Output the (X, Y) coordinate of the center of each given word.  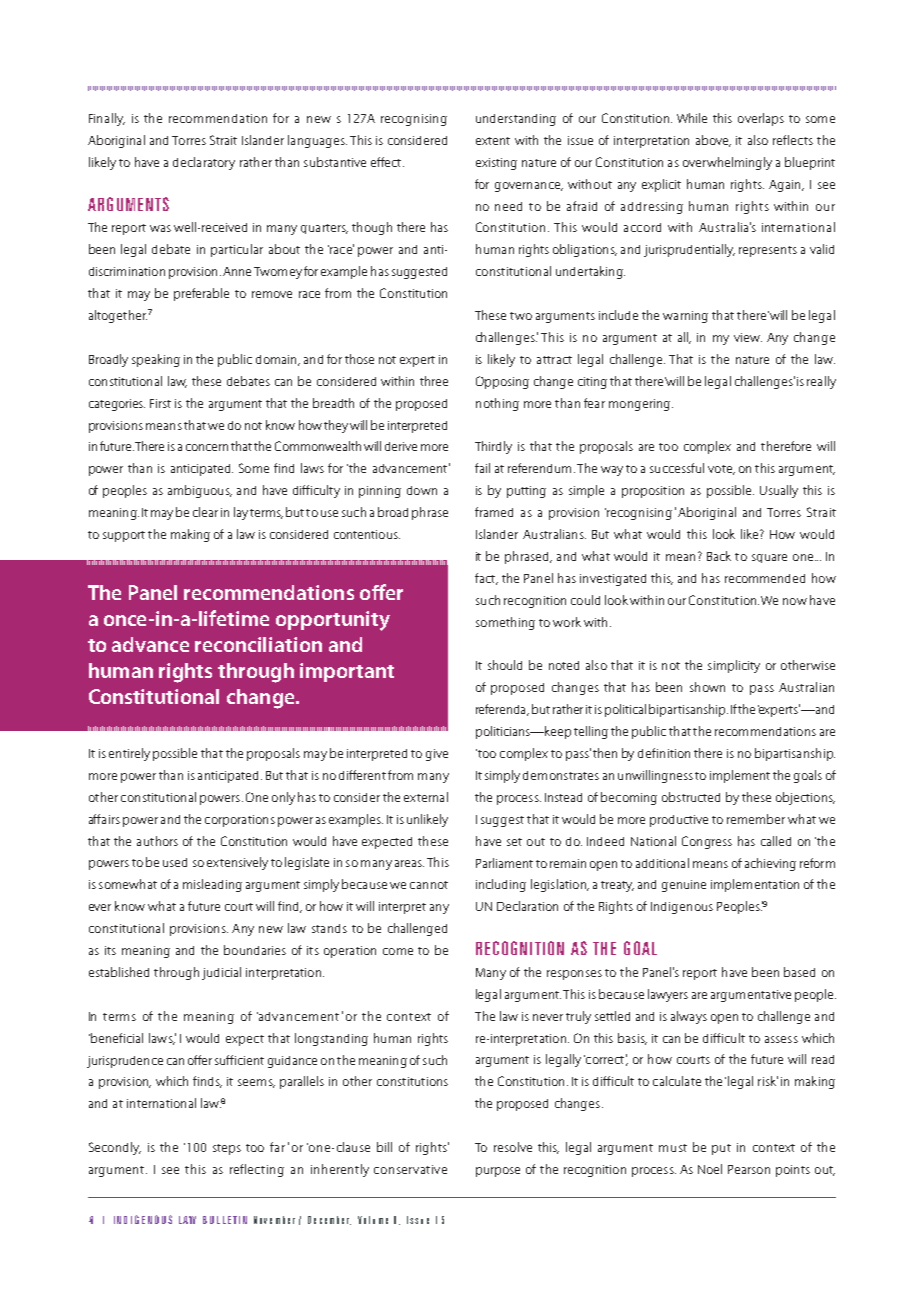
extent (493, 141)
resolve (513, 1147)
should (505, 665)
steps (227, 1149)
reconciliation (258, 644)
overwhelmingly (727, 163)
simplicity (734, 666)
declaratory (204, 163)
